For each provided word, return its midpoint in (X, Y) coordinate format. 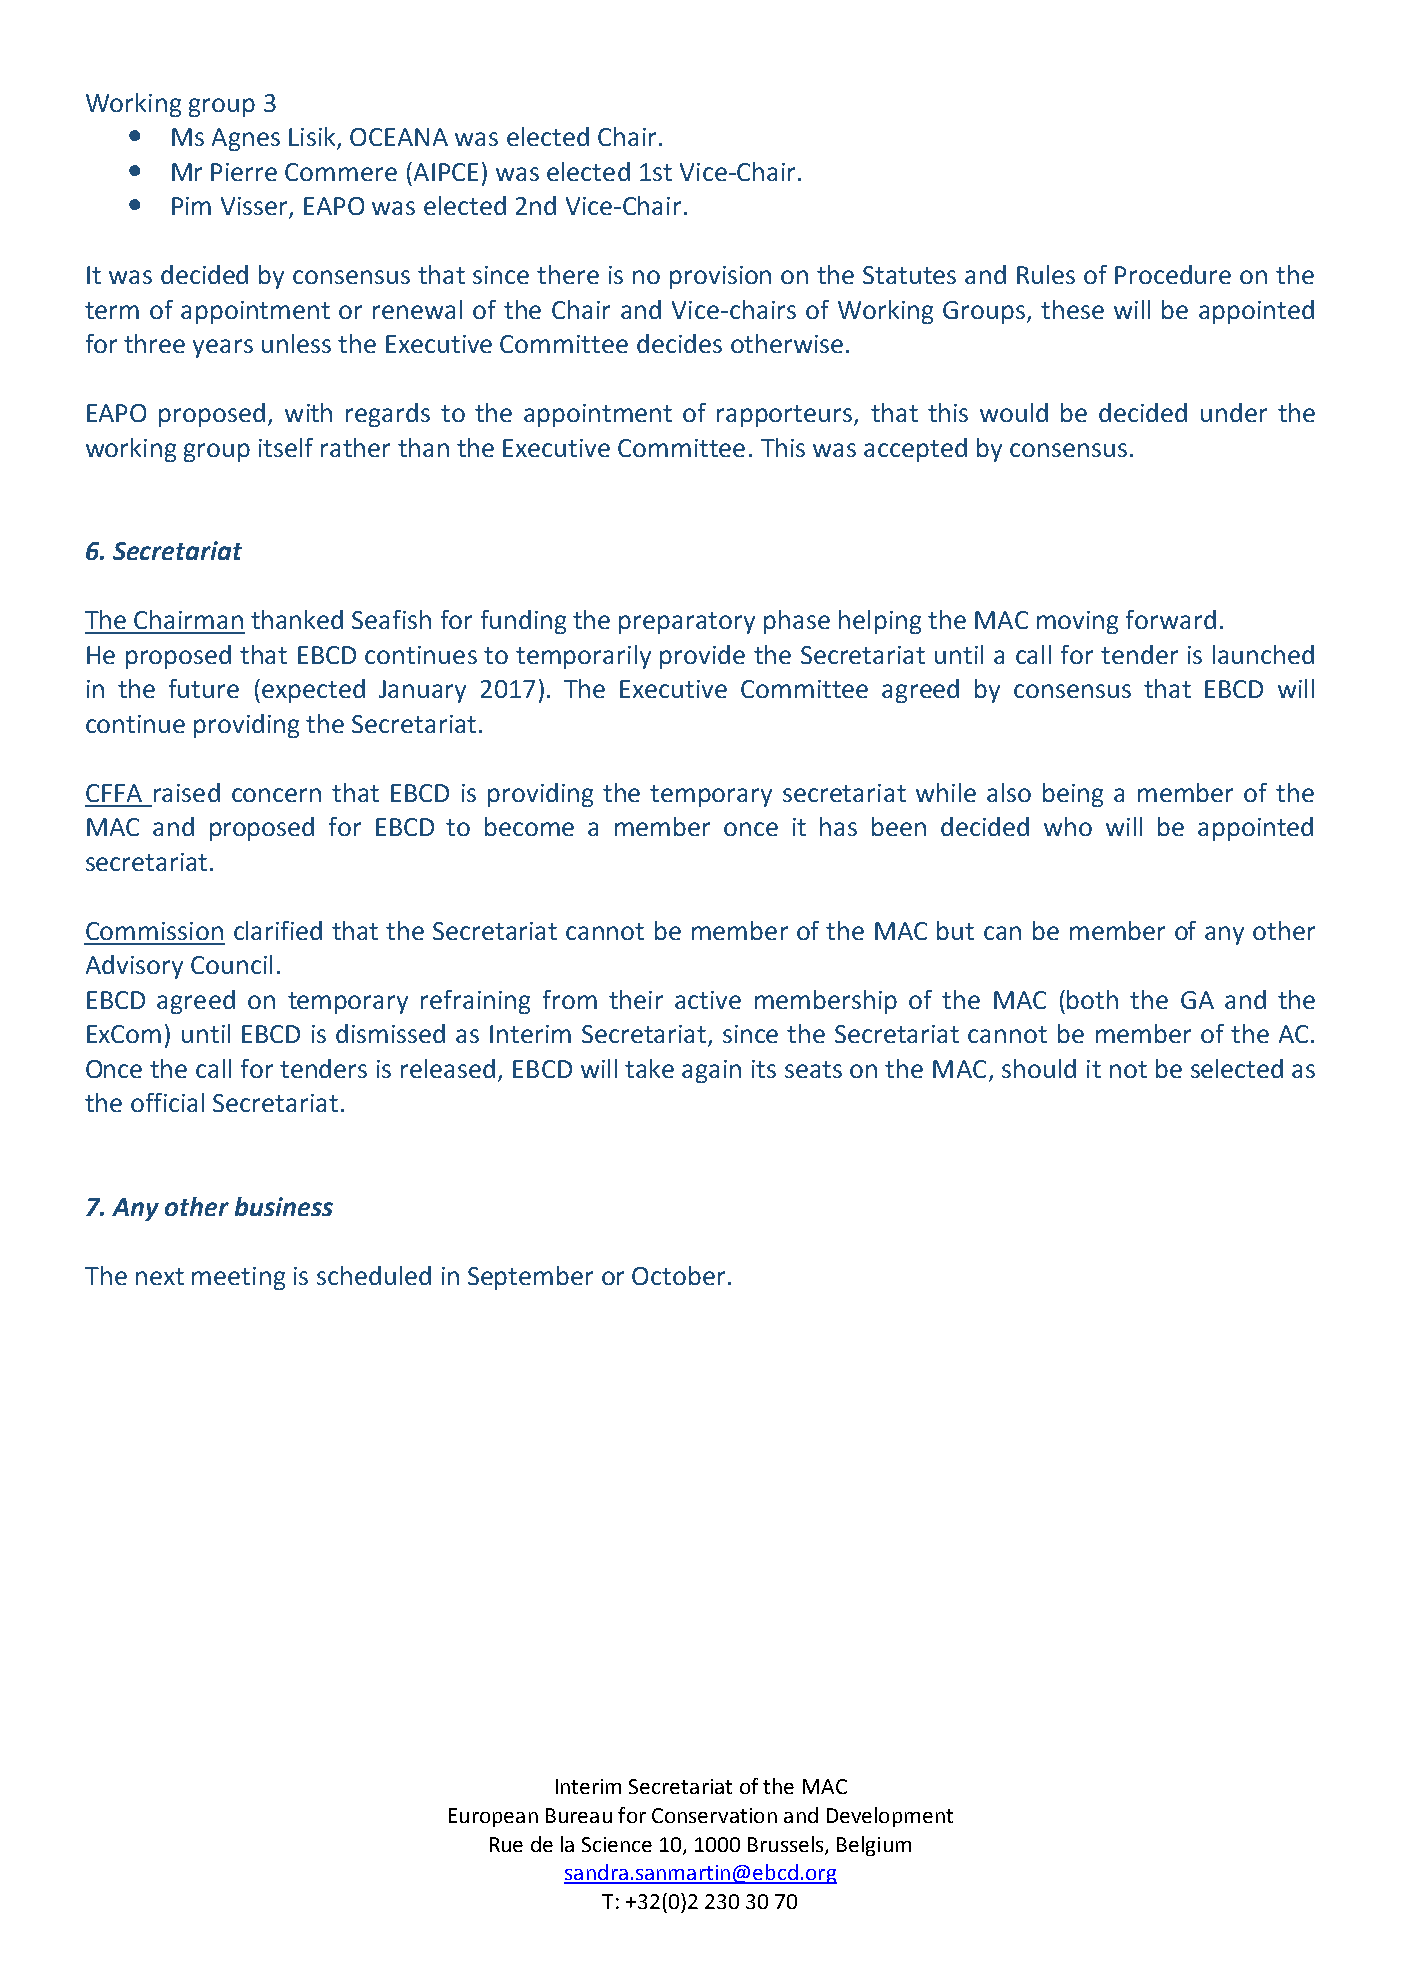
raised (187, 792)
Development (890, 1817)
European (493, 1817)
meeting (238, 1278)
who (1068, 826)
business (284, 1206)
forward (1171, 619)
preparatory (687, 623)
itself (286, 447)
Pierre (244, 172)
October (678, 1275)
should (1039, 1068)
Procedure (1173, 274)
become (529, 826)
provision (720, 277)
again (711, 1071)
